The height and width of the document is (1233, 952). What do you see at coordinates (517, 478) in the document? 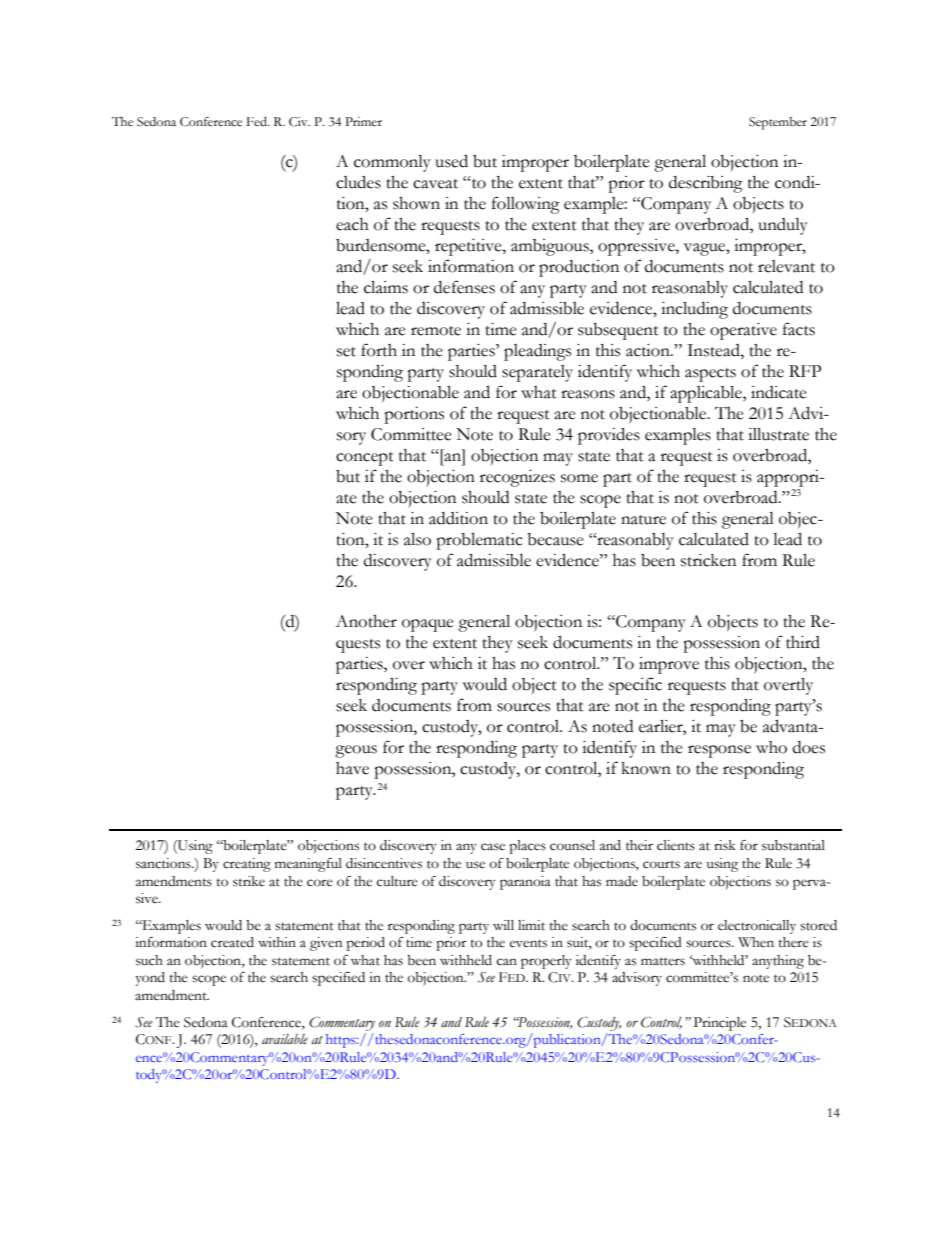
I see `recognizes` at bounding box center [517, 478].
